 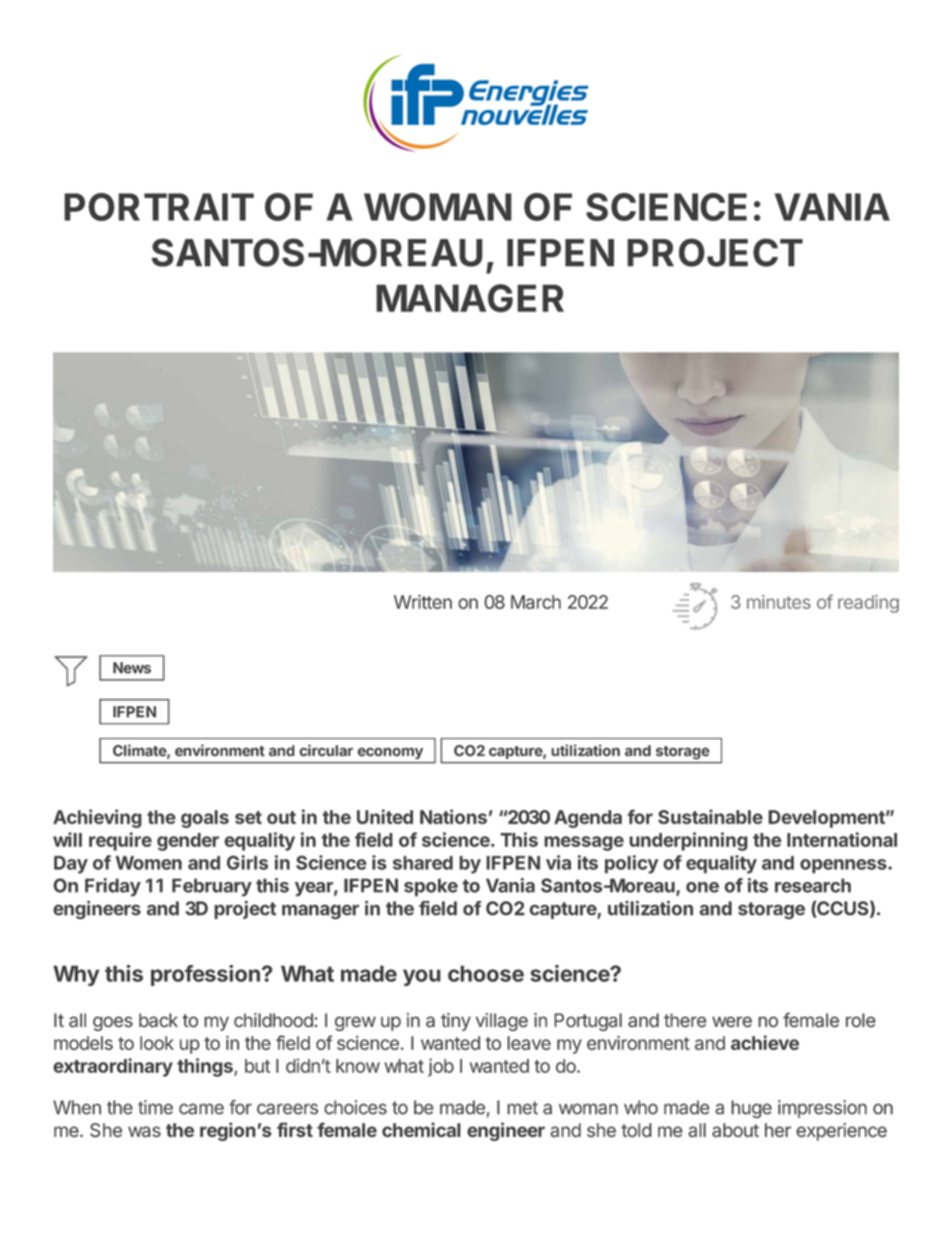 What do you see at coordinates (536, 602) in the screenshot?
I see `March` at bounding box center [536, 602].
